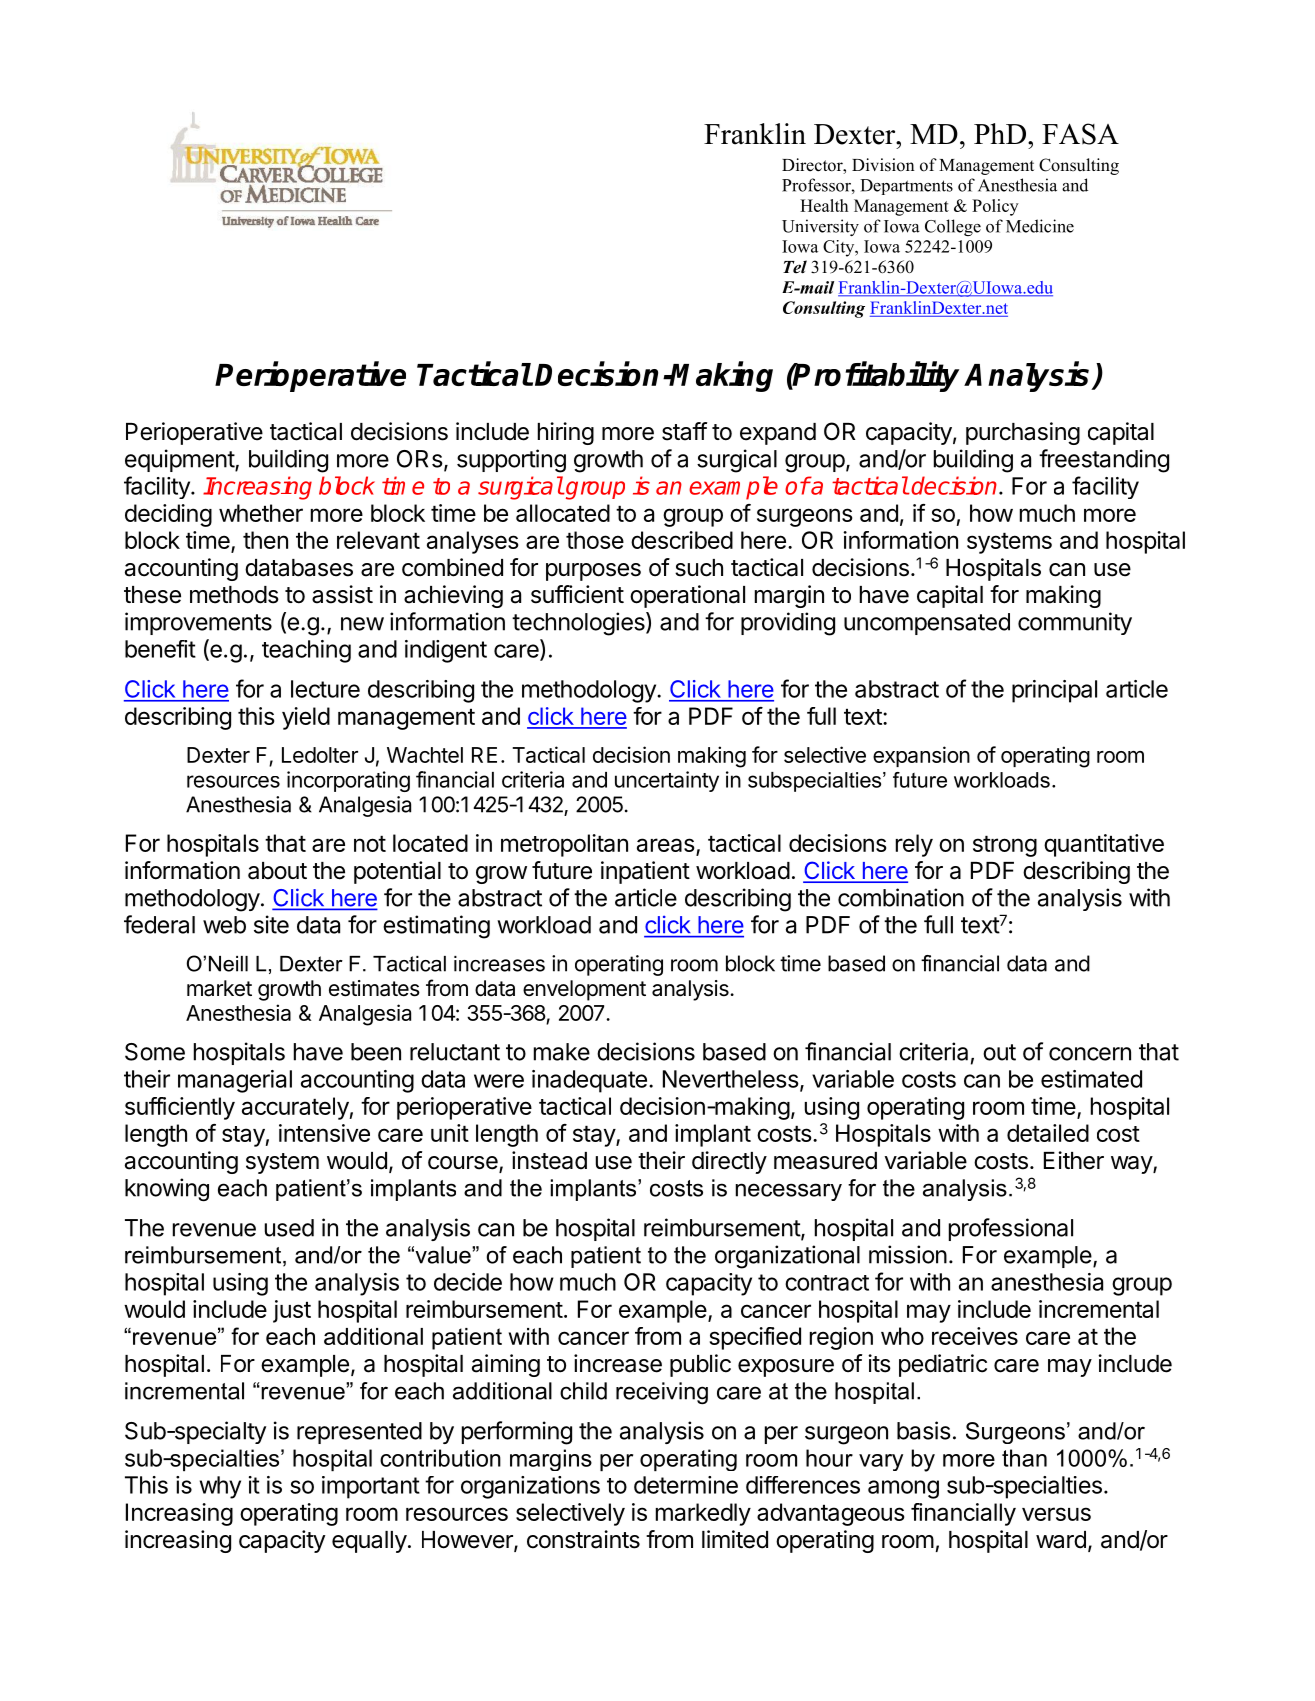  Describe the element at coordinates (686, 1485) in the screenshot. I see `determine` at that location.
